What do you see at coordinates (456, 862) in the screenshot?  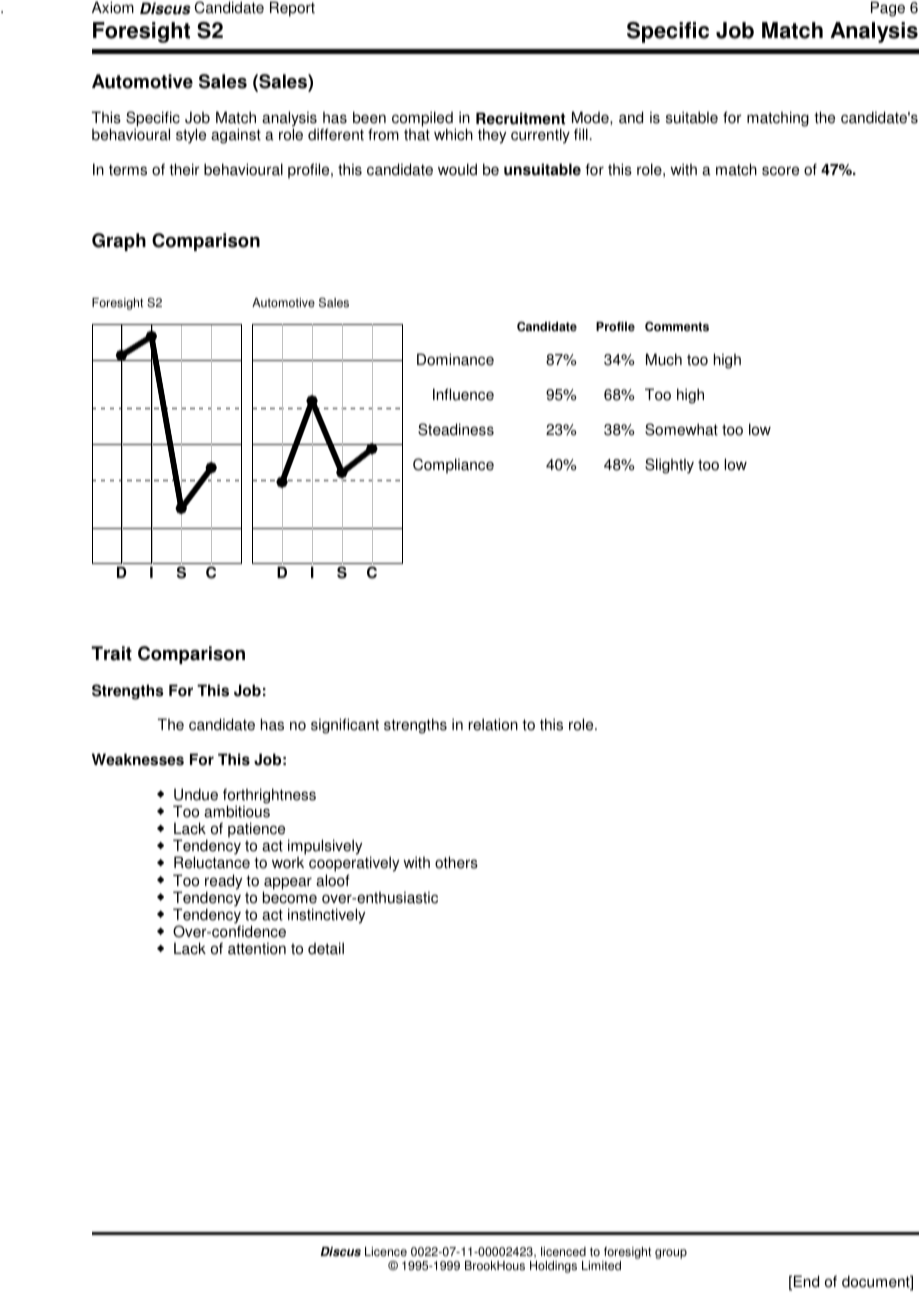 I see `others` at bounding box center [456, 862].
